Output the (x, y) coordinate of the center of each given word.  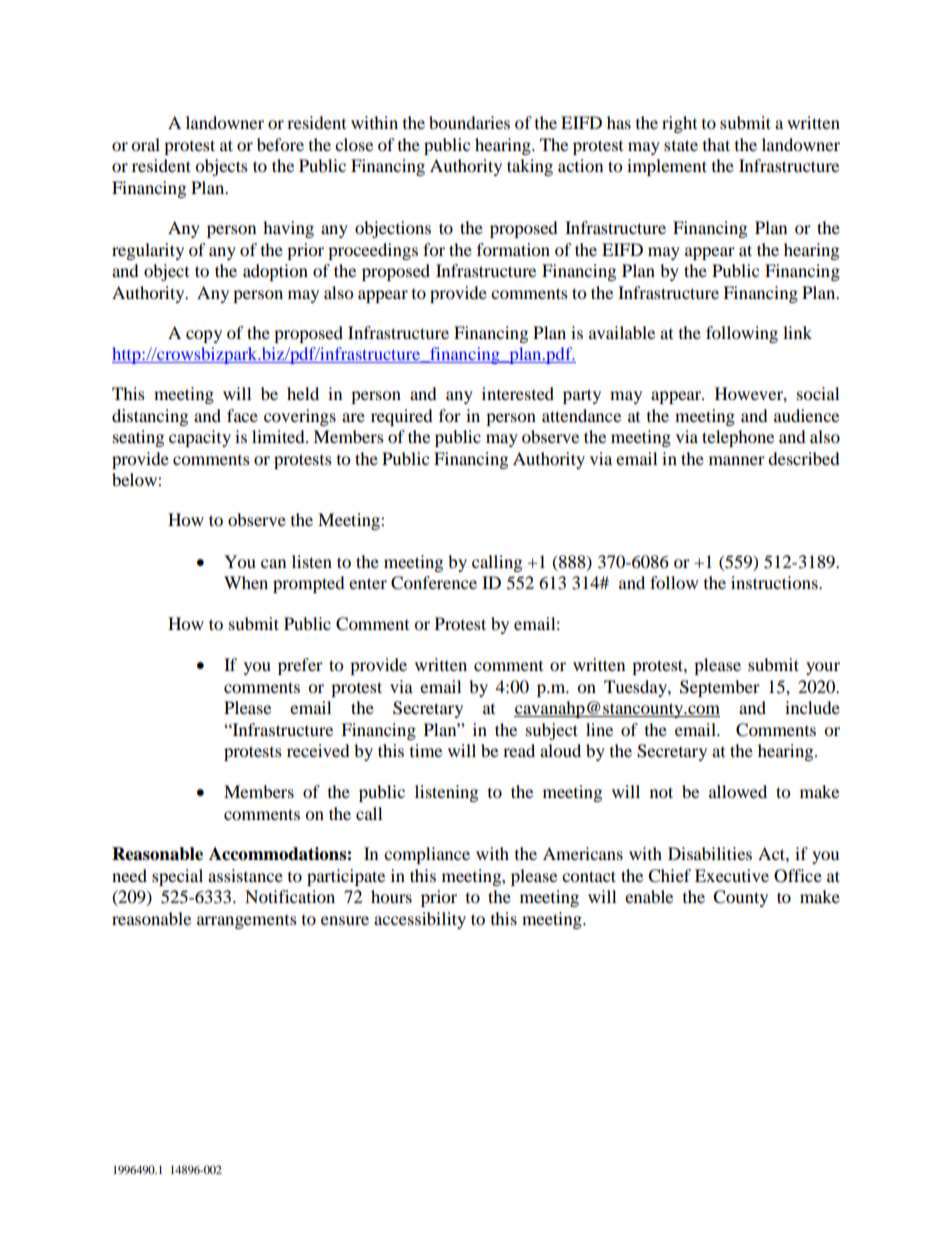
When (246, 582)
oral (145, 144)
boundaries (469, 122)
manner (737, 460)
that (716, 144)
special (177, 877)
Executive (732, 875)
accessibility (420, 920)
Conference (434, 583)
